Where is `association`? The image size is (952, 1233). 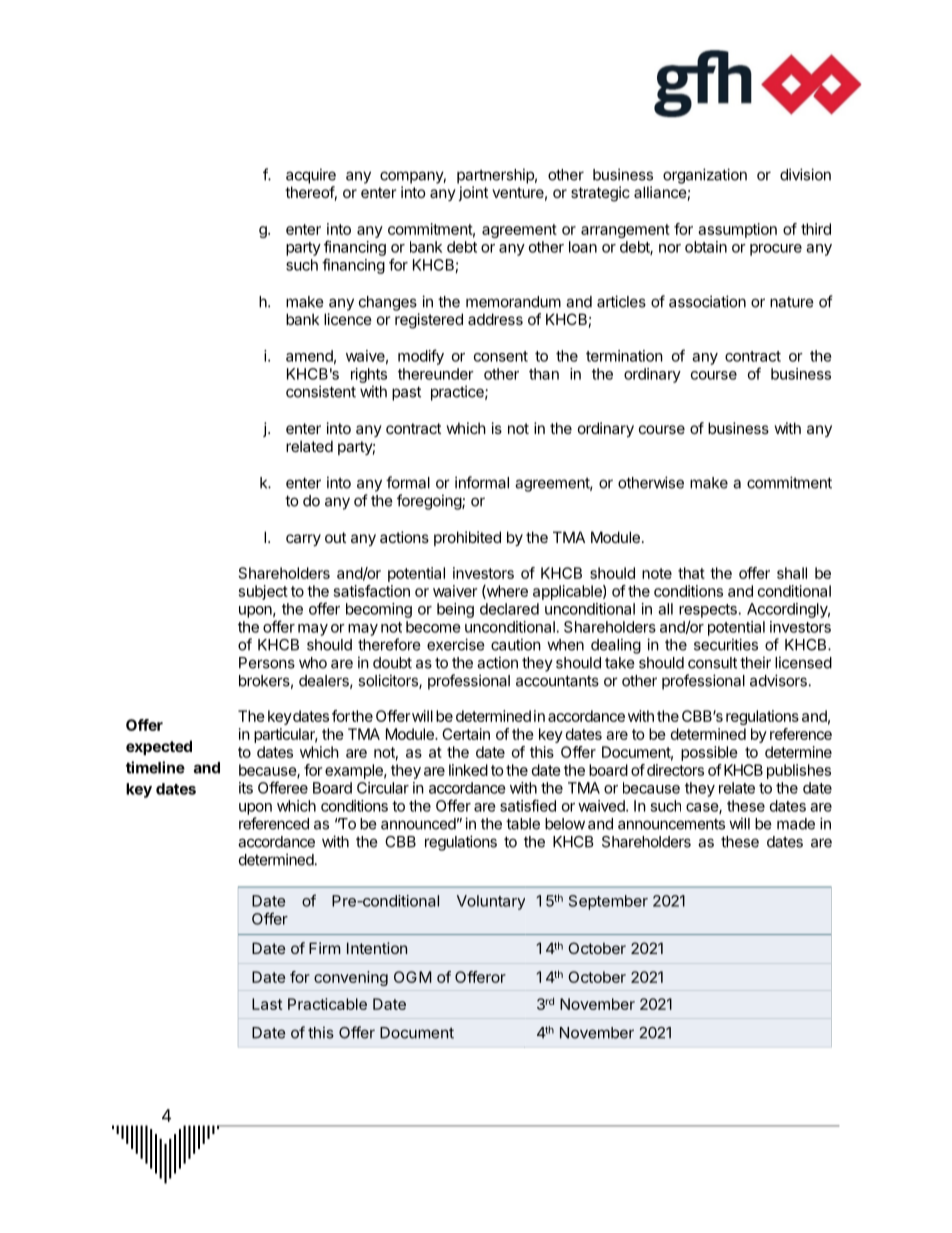
association is located at coordinates (707, 301).
